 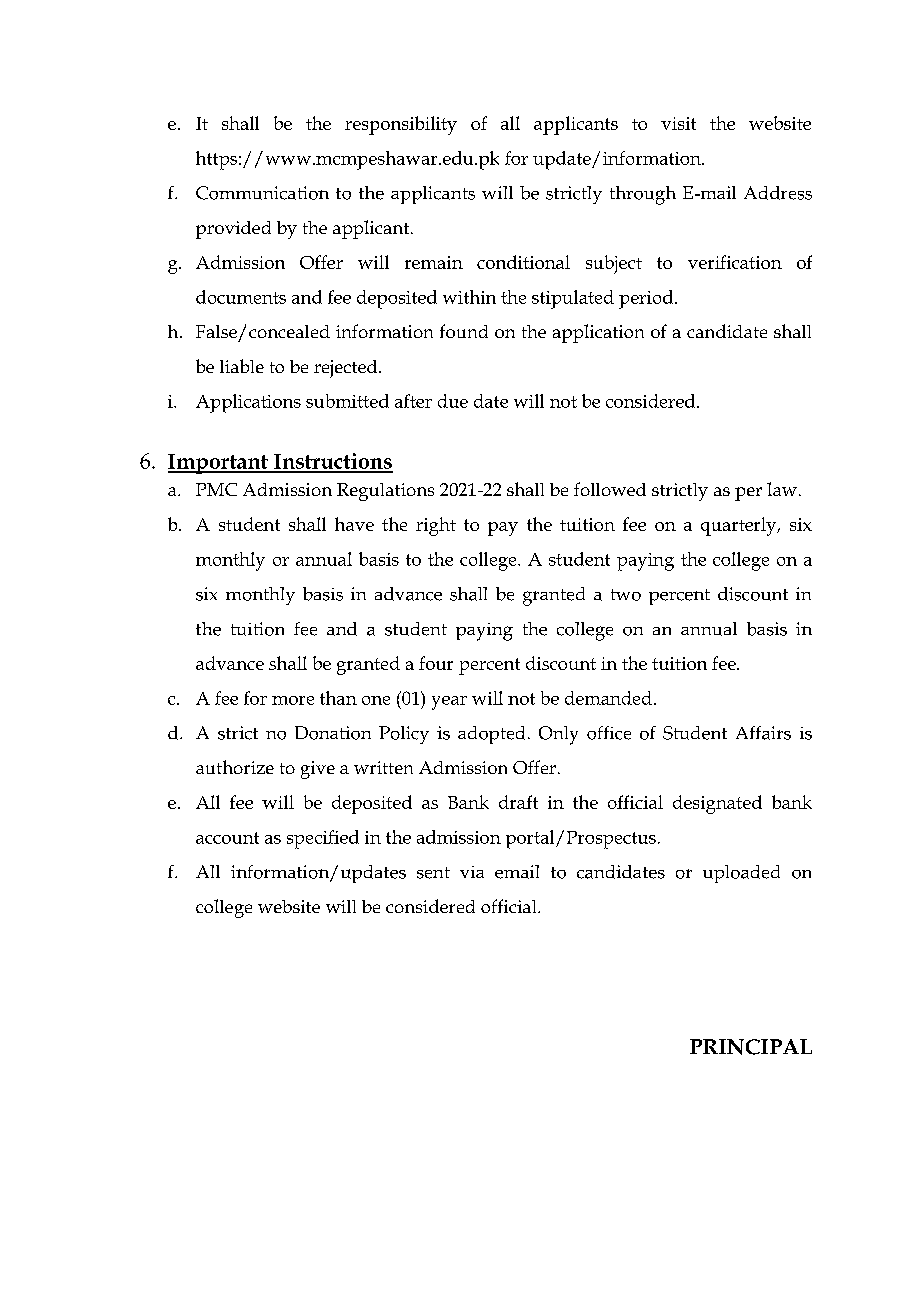 I want to click on right, so click(x=436, y=526).
